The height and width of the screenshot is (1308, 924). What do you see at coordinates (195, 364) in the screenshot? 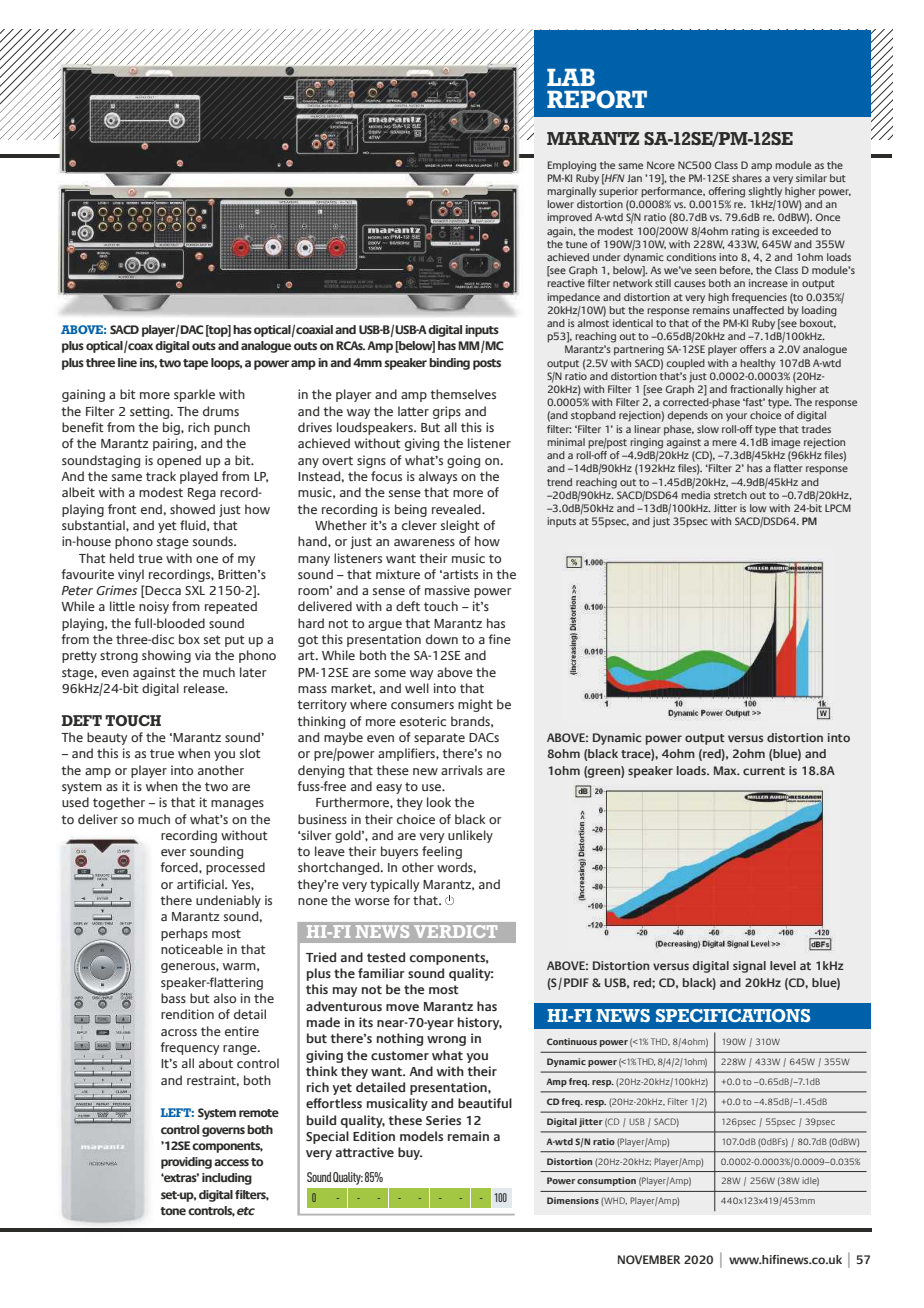
I see `tape` at bounding box center [195, 364].
